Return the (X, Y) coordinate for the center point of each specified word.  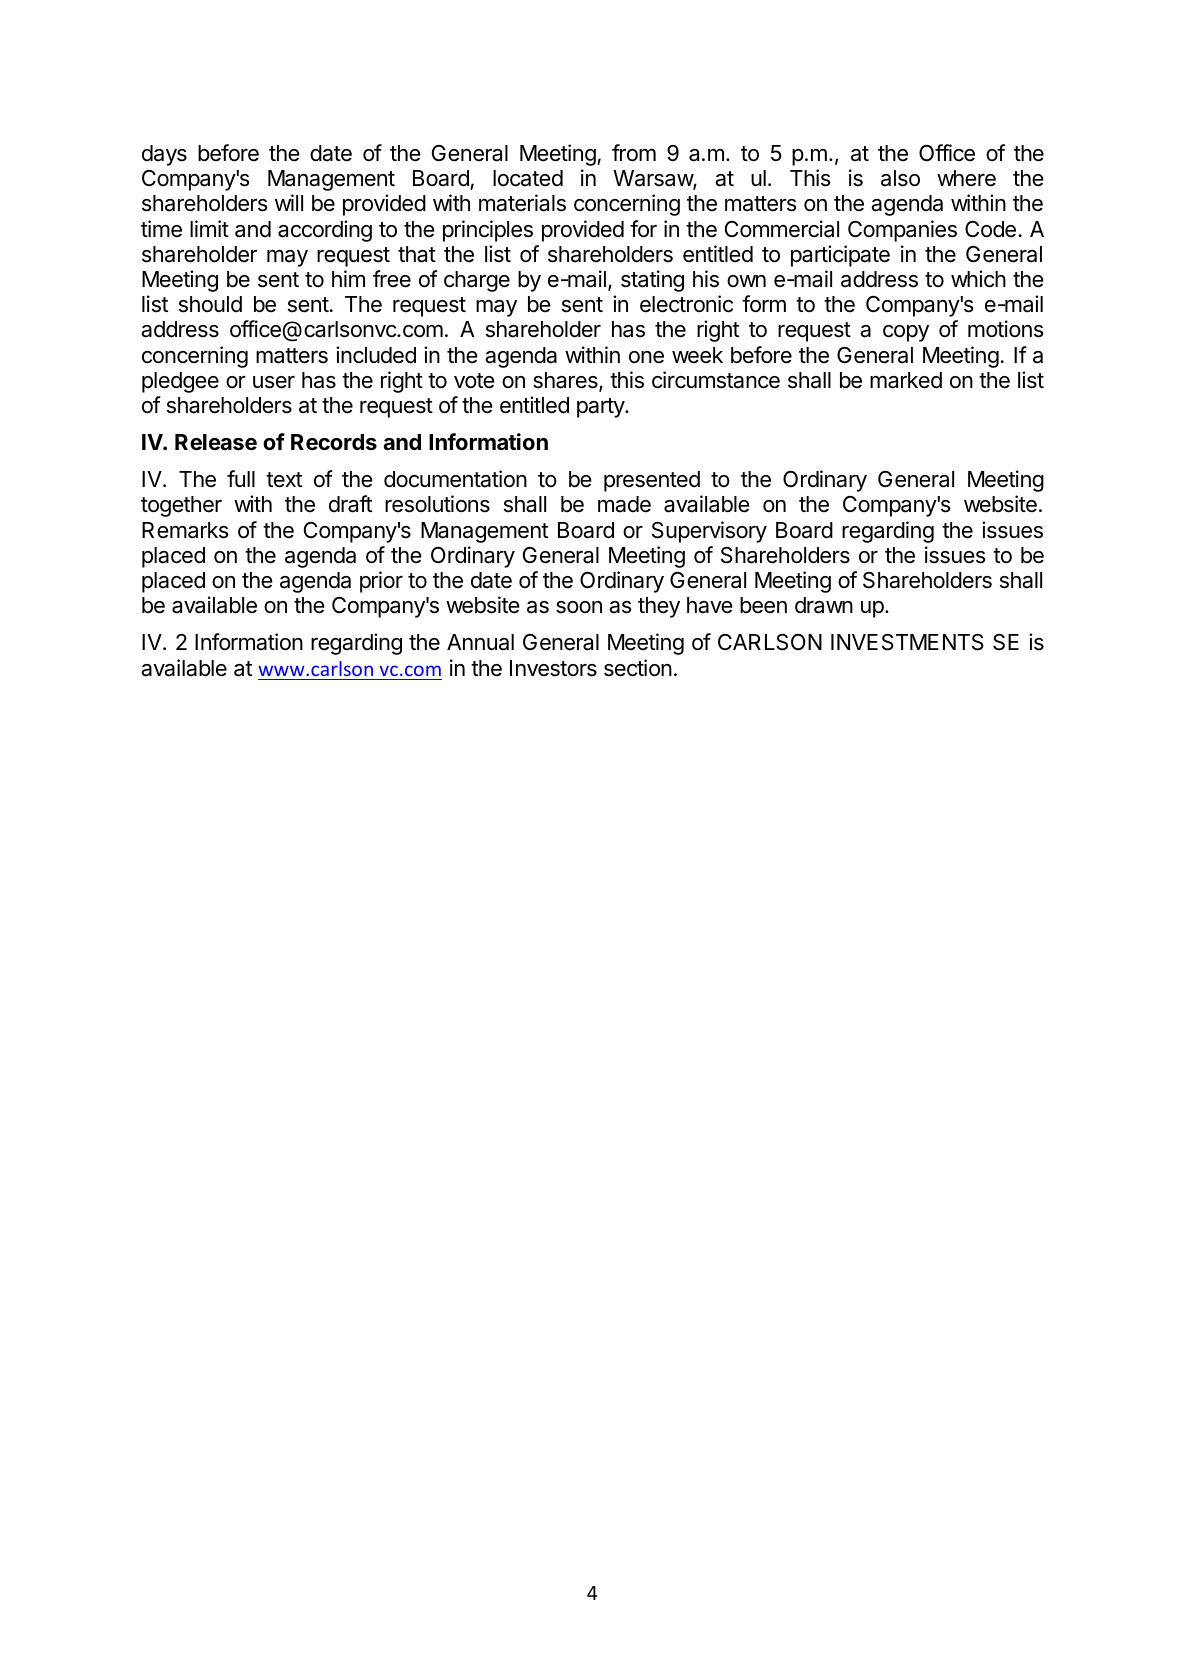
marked (906, 380)
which (978, 279)
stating (652, 281)
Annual (480, 642)
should (210, 304)
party (601, 408)
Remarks (185, 530)
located (528, 178)
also (900, 178)
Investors (553, 668)
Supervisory (709, 532)
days (164, 155)
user (274, 382)
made (624, 504)
